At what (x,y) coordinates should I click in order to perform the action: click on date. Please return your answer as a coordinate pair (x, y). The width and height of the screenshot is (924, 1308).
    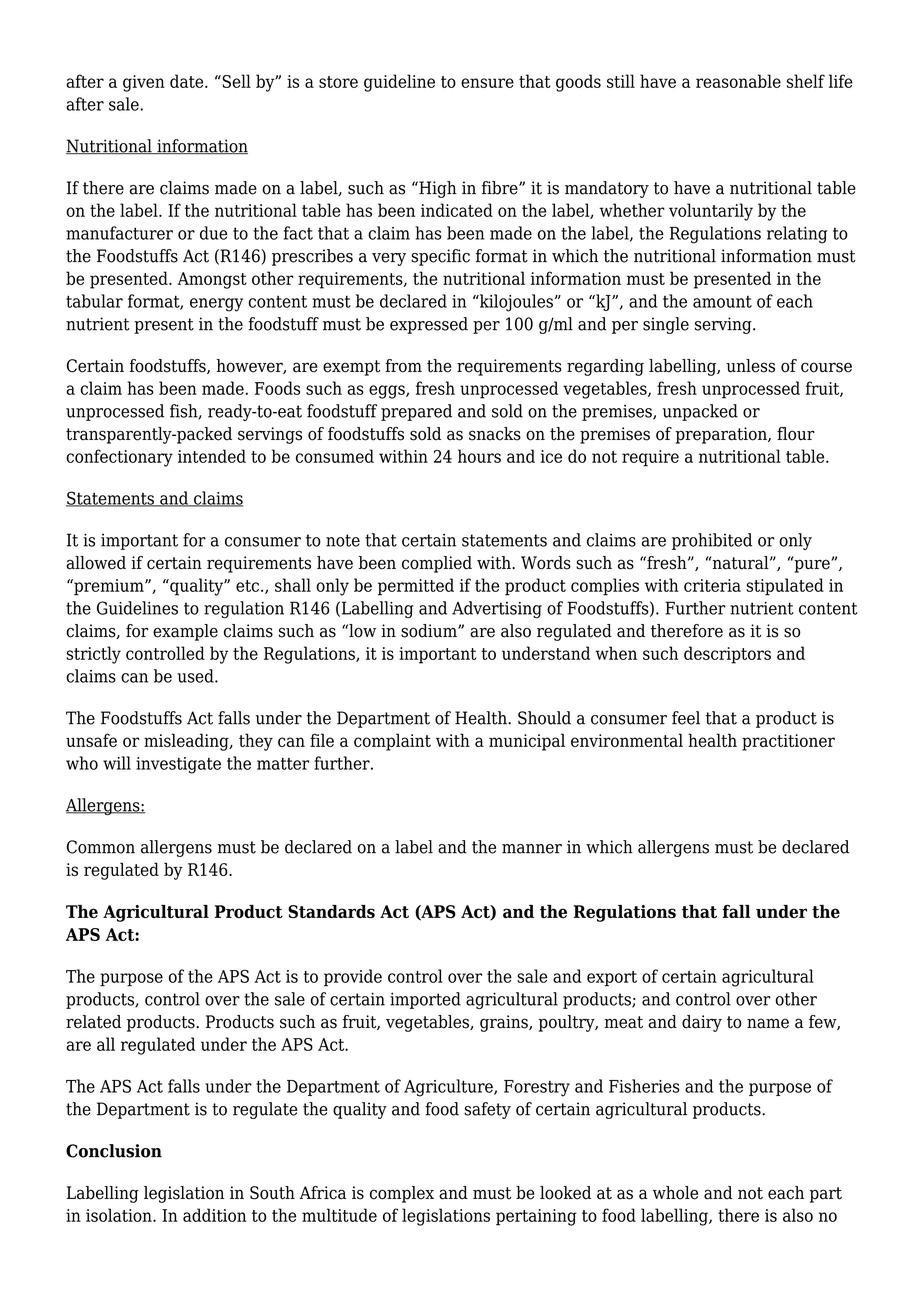
    Looking at the image, I should click on (188, 81).
